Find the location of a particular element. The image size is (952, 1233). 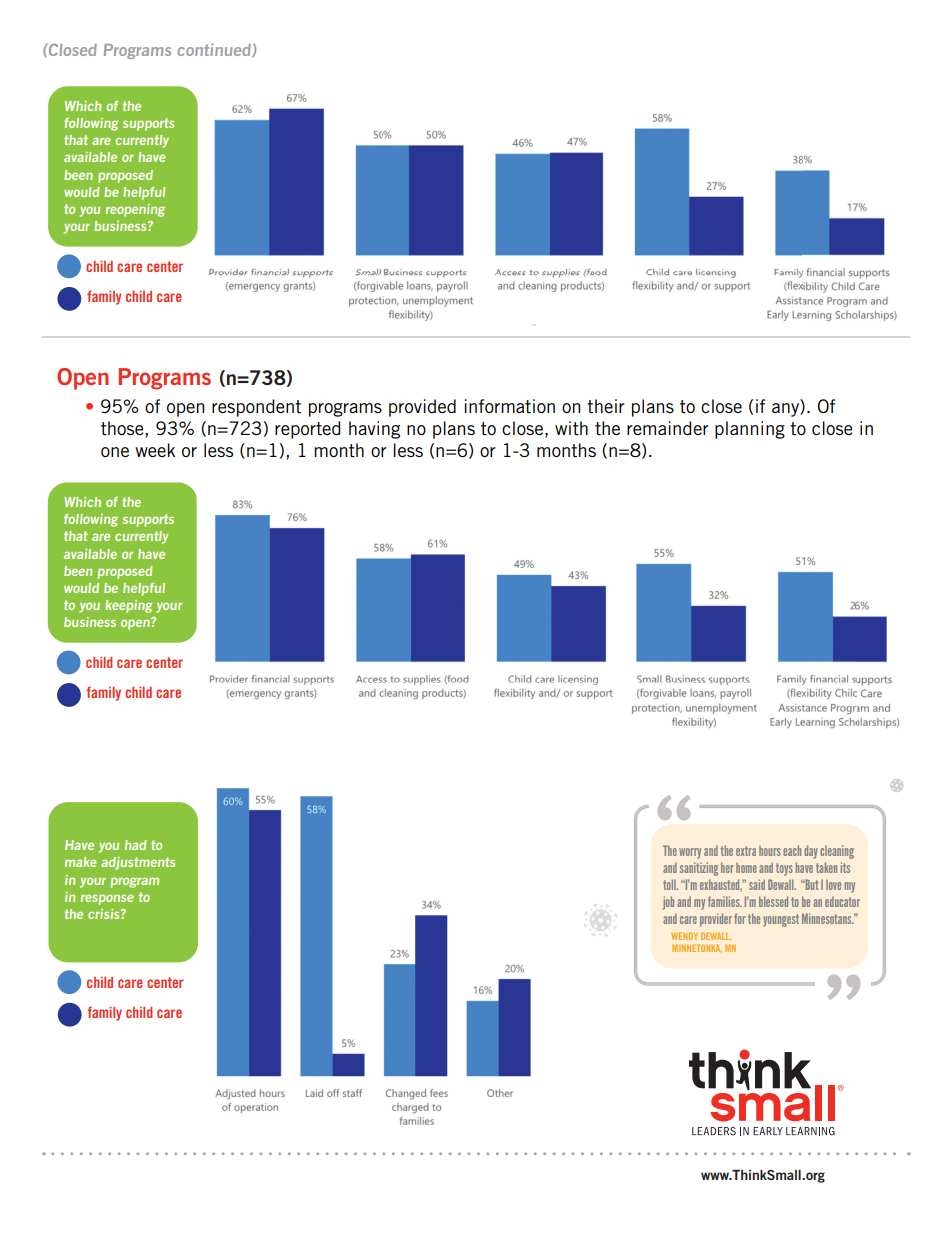

information is located at coordinates (509, 406).
